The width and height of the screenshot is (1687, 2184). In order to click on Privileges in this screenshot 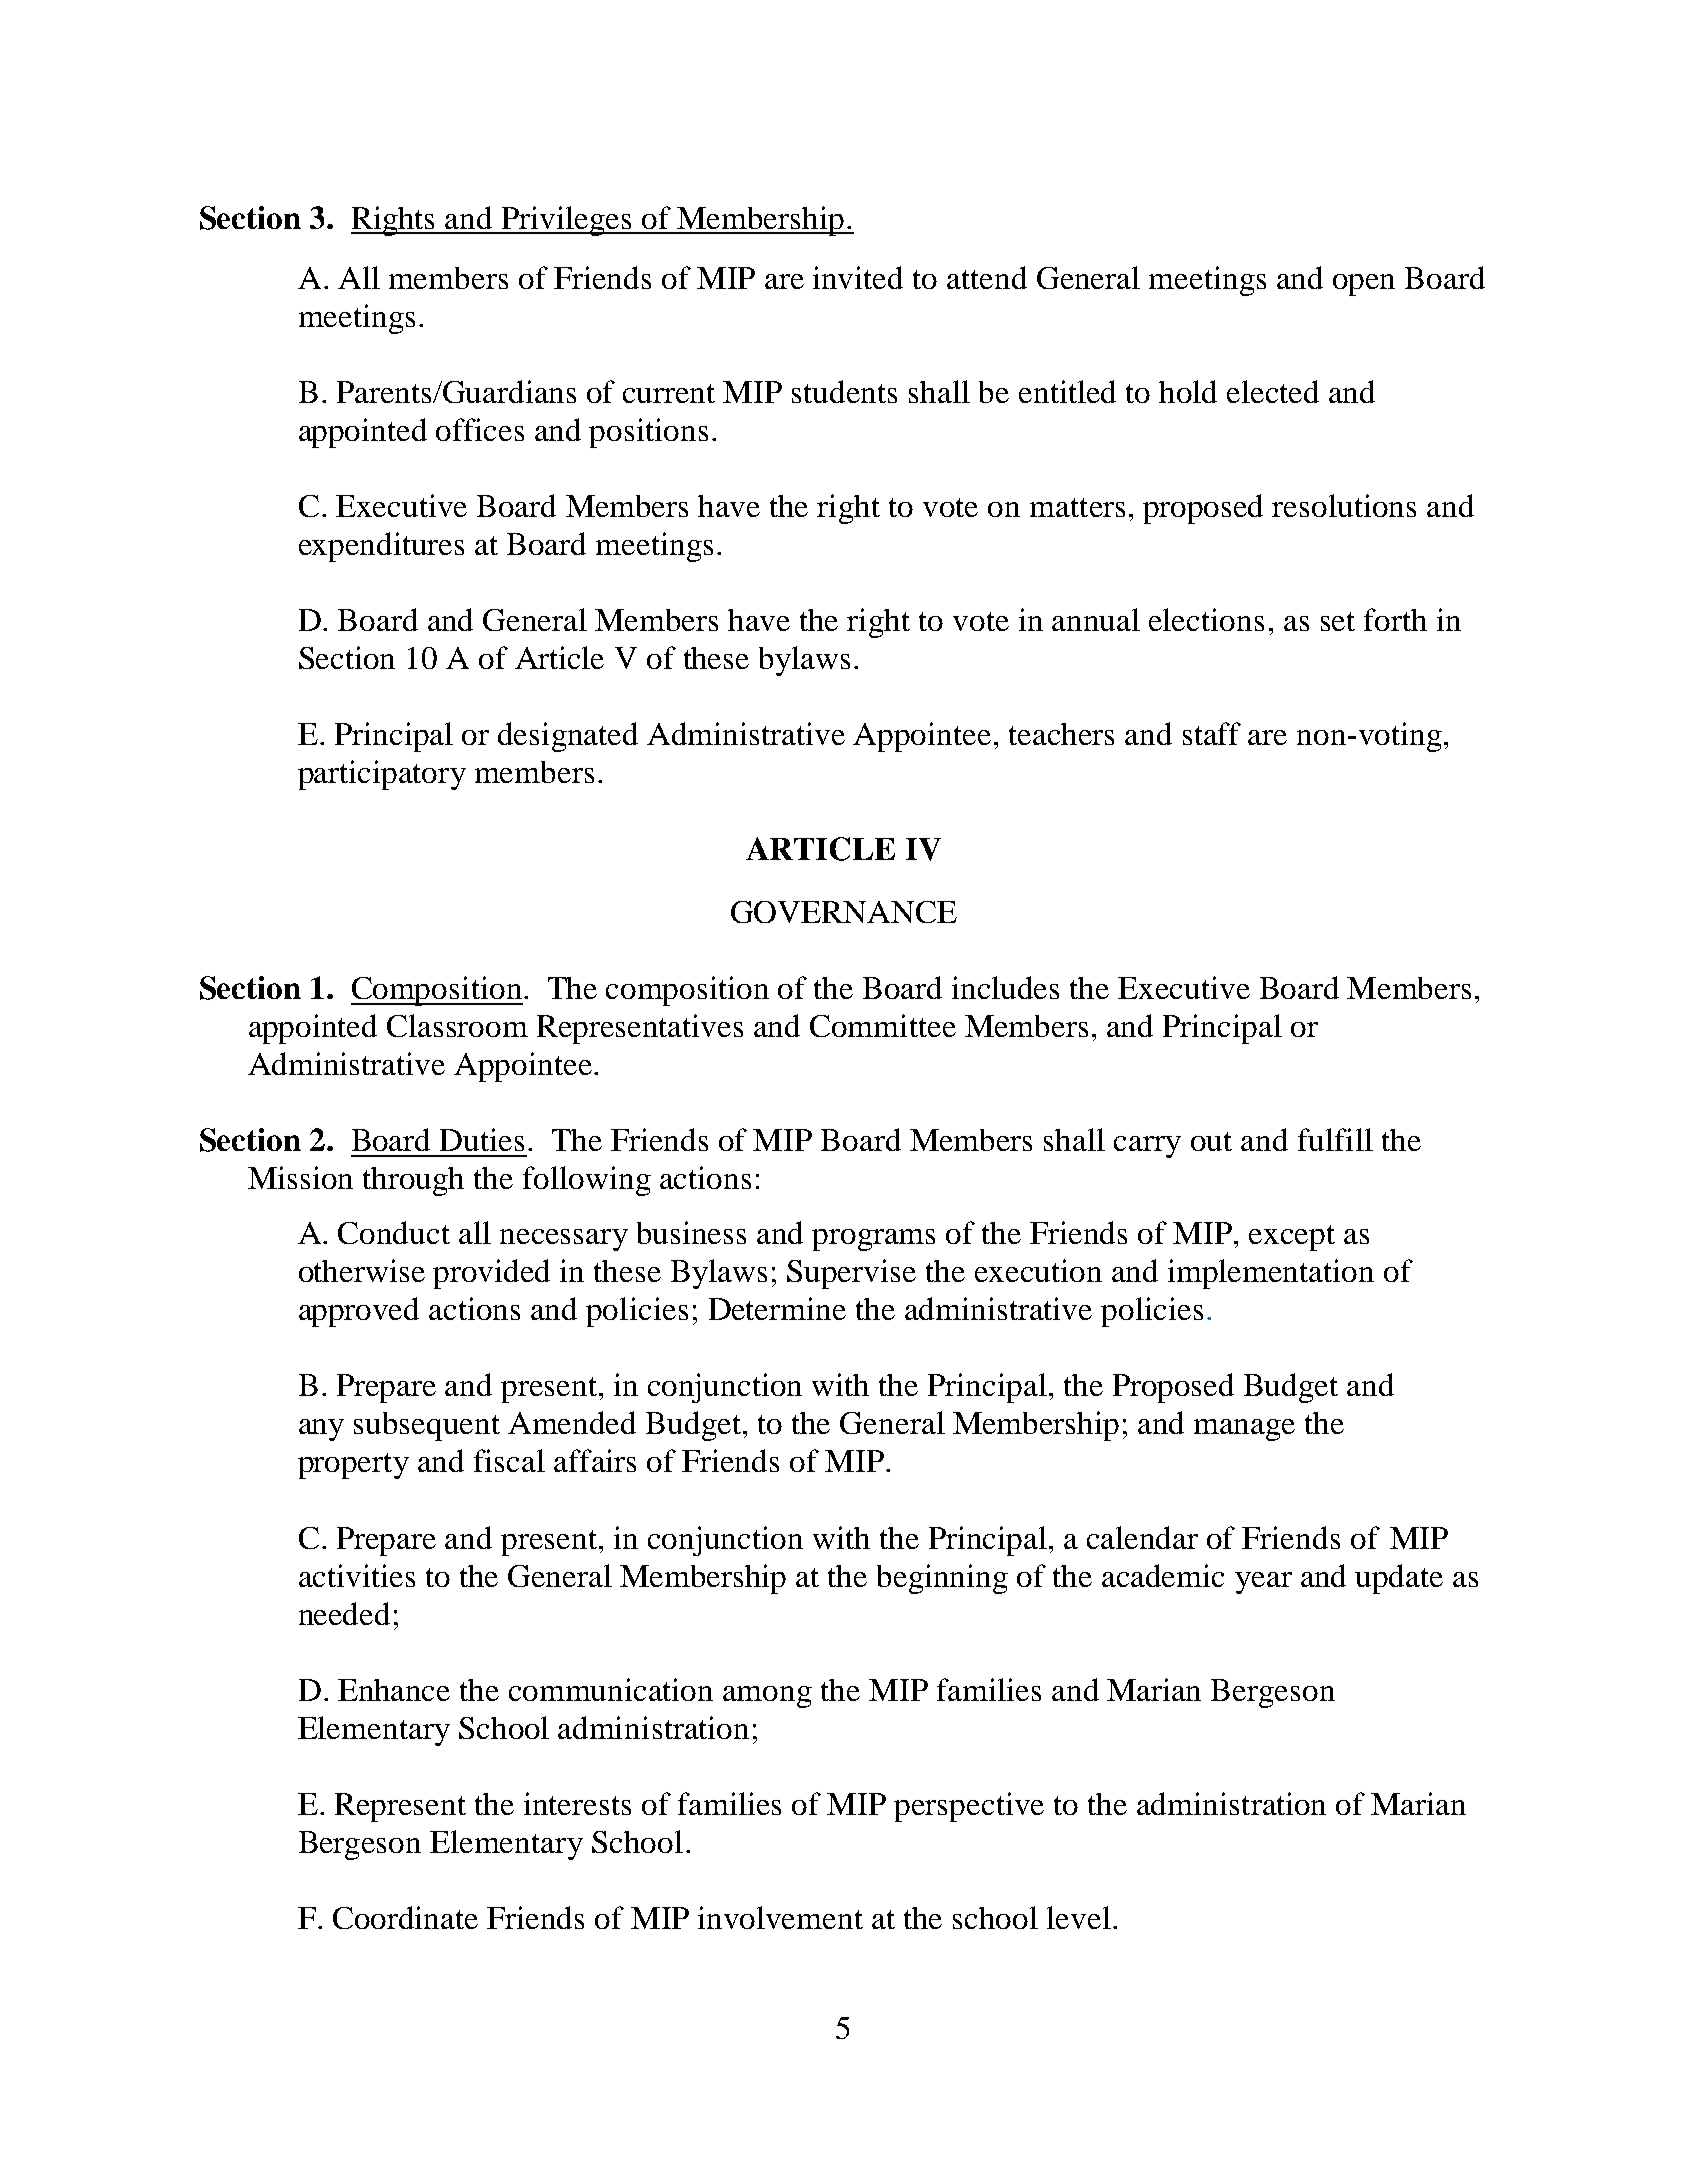, I will do `click(567, 221)`.
